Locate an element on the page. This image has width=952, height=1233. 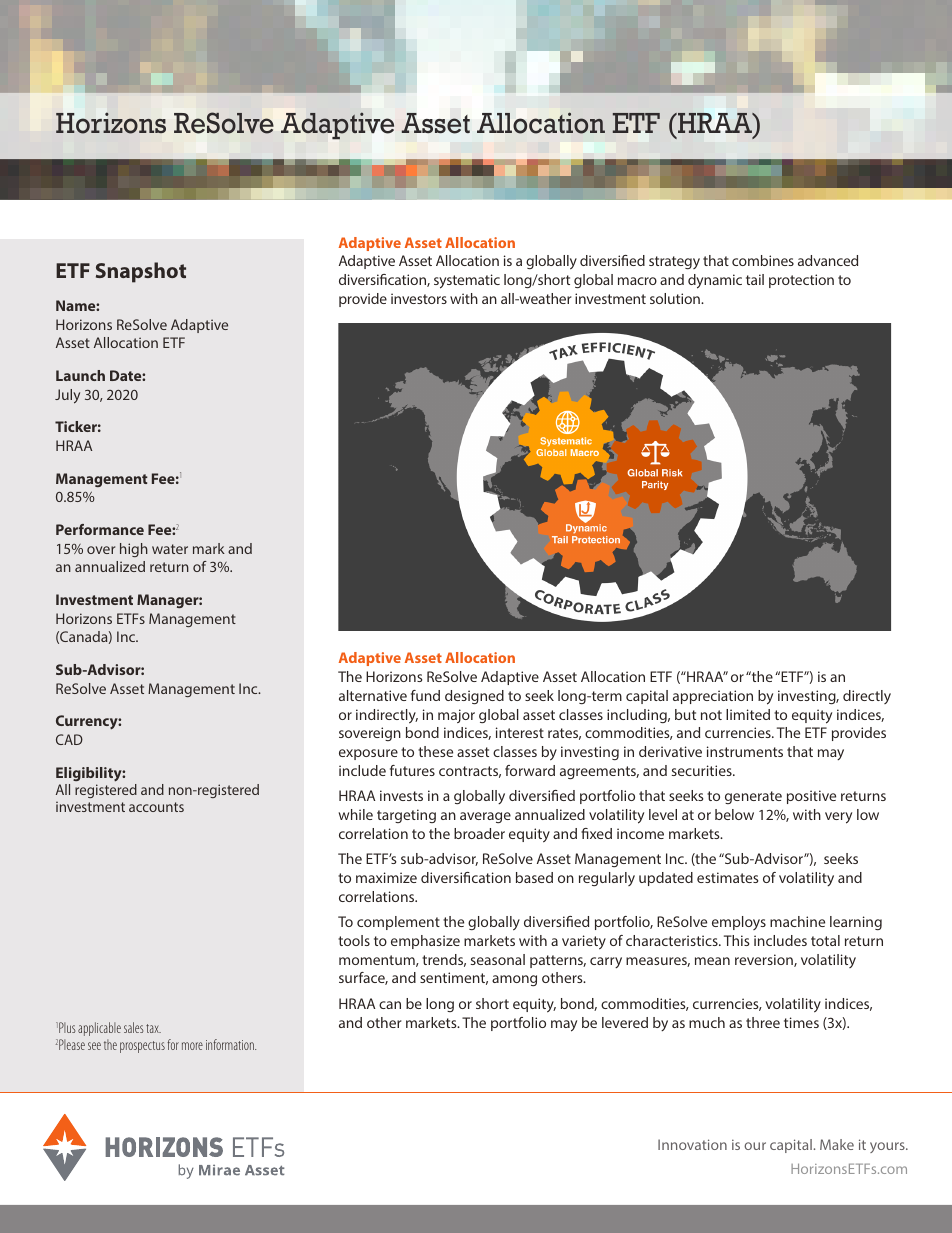
emphasize is located at coordinates (425, 942).
